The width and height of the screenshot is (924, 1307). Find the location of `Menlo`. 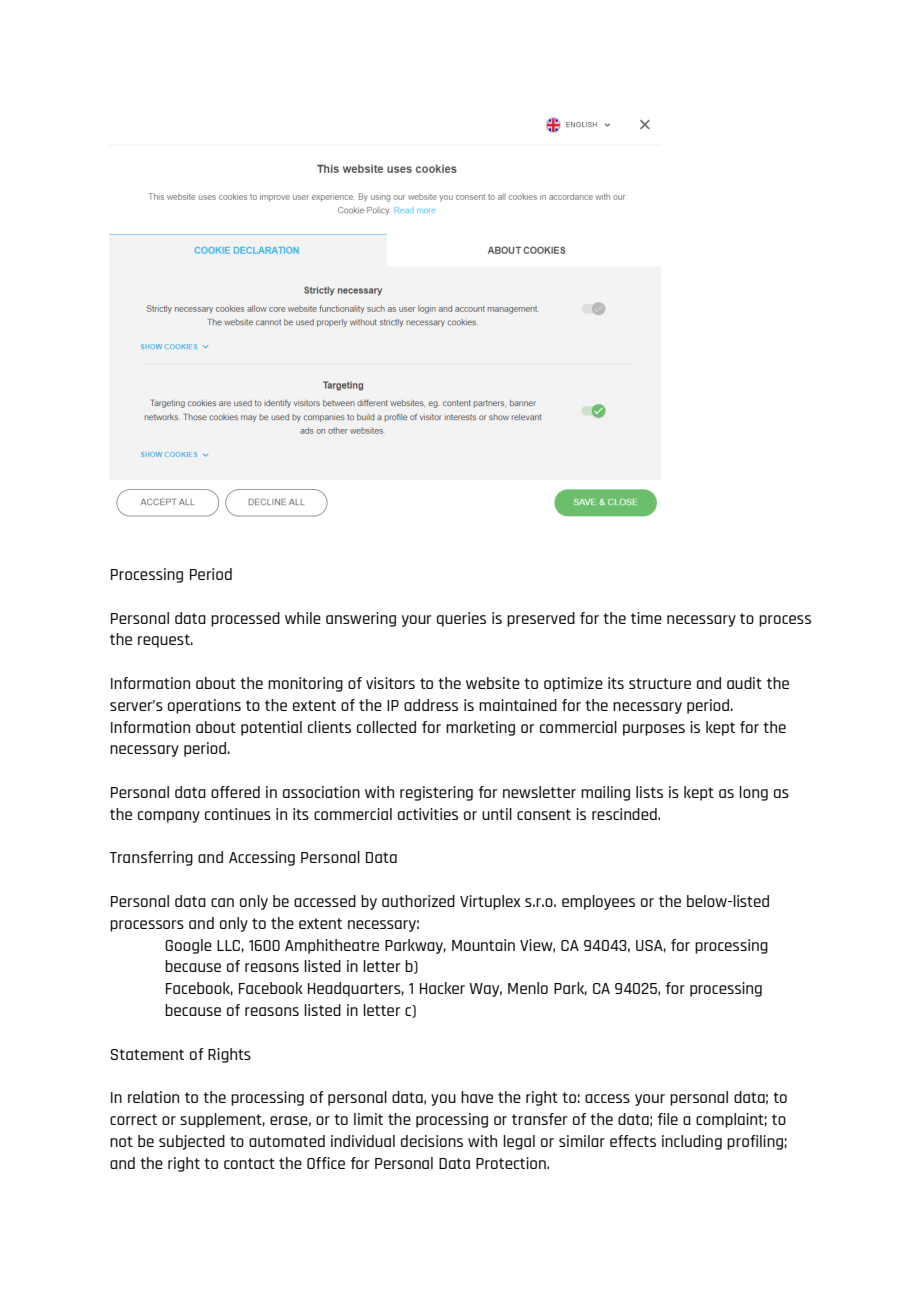

Menlo is located at coordinates (528, 988).
